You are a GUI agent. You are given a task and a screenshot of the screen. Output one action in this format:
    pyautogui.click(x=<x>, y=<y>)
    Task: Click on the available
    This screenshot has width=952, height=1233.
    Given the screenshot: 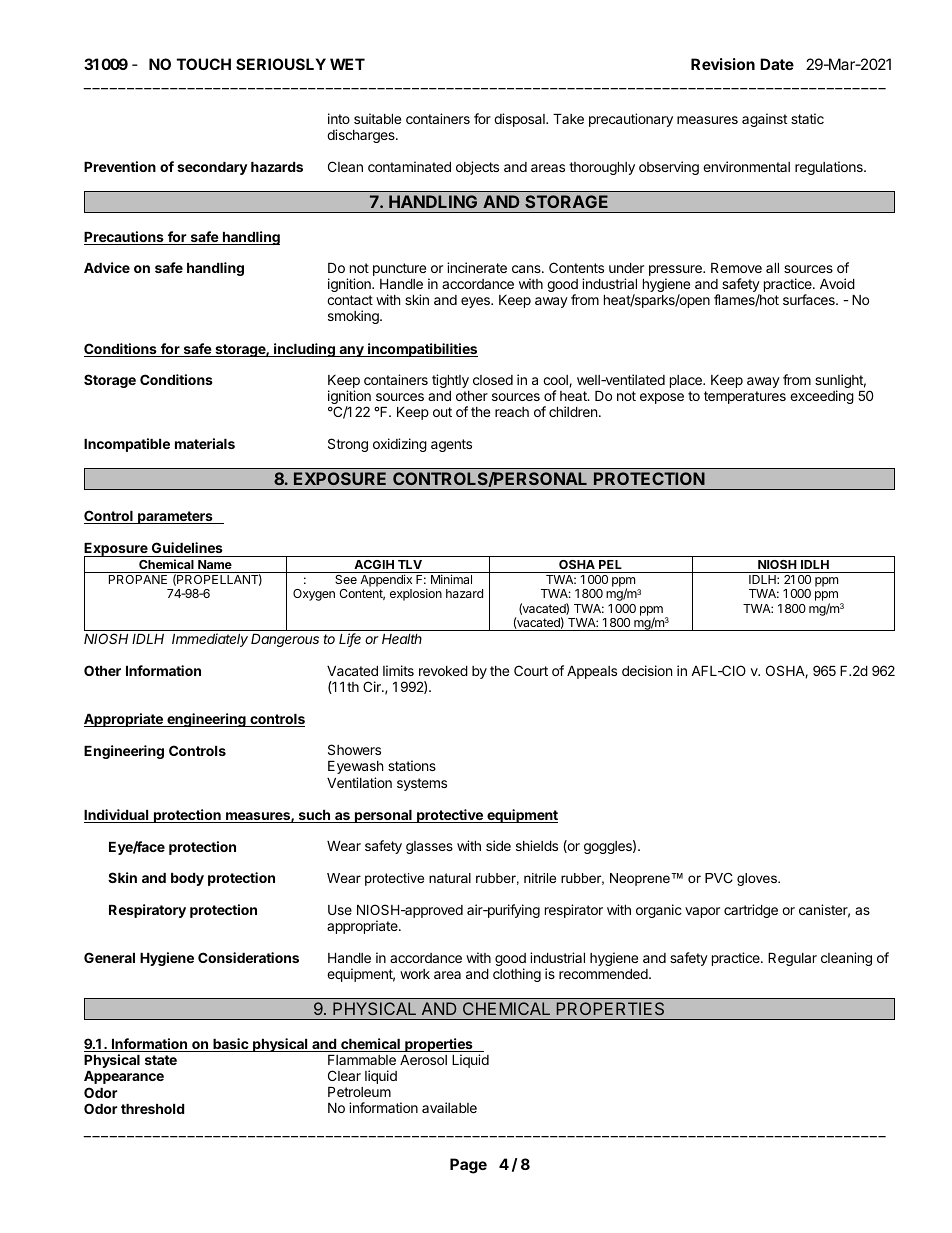 What is the action you would take?
    pyautogui.click(x=449, y=1107)
